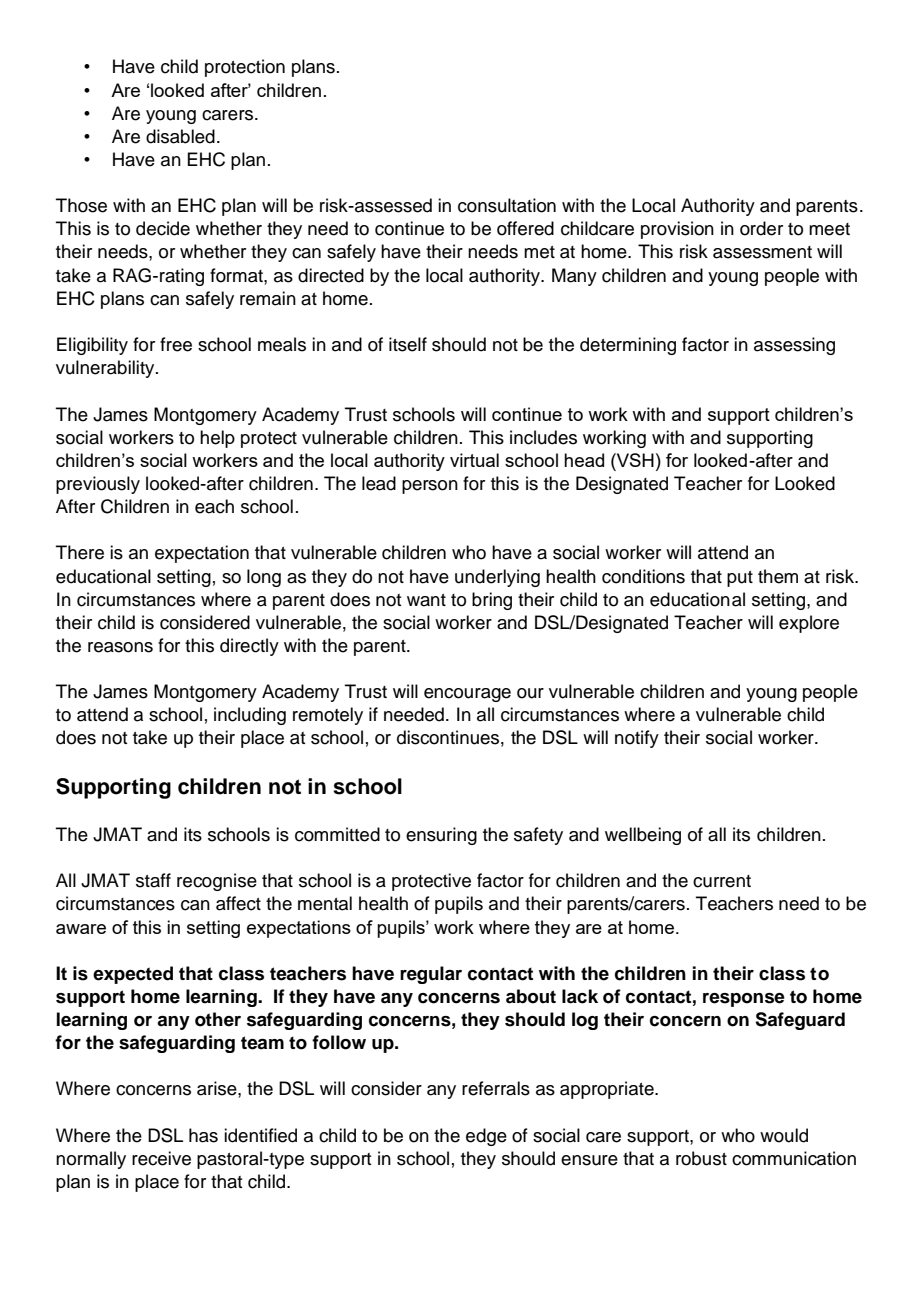  Describe the element at coordinates (761, 228) in the document. I see `order` at that location.
